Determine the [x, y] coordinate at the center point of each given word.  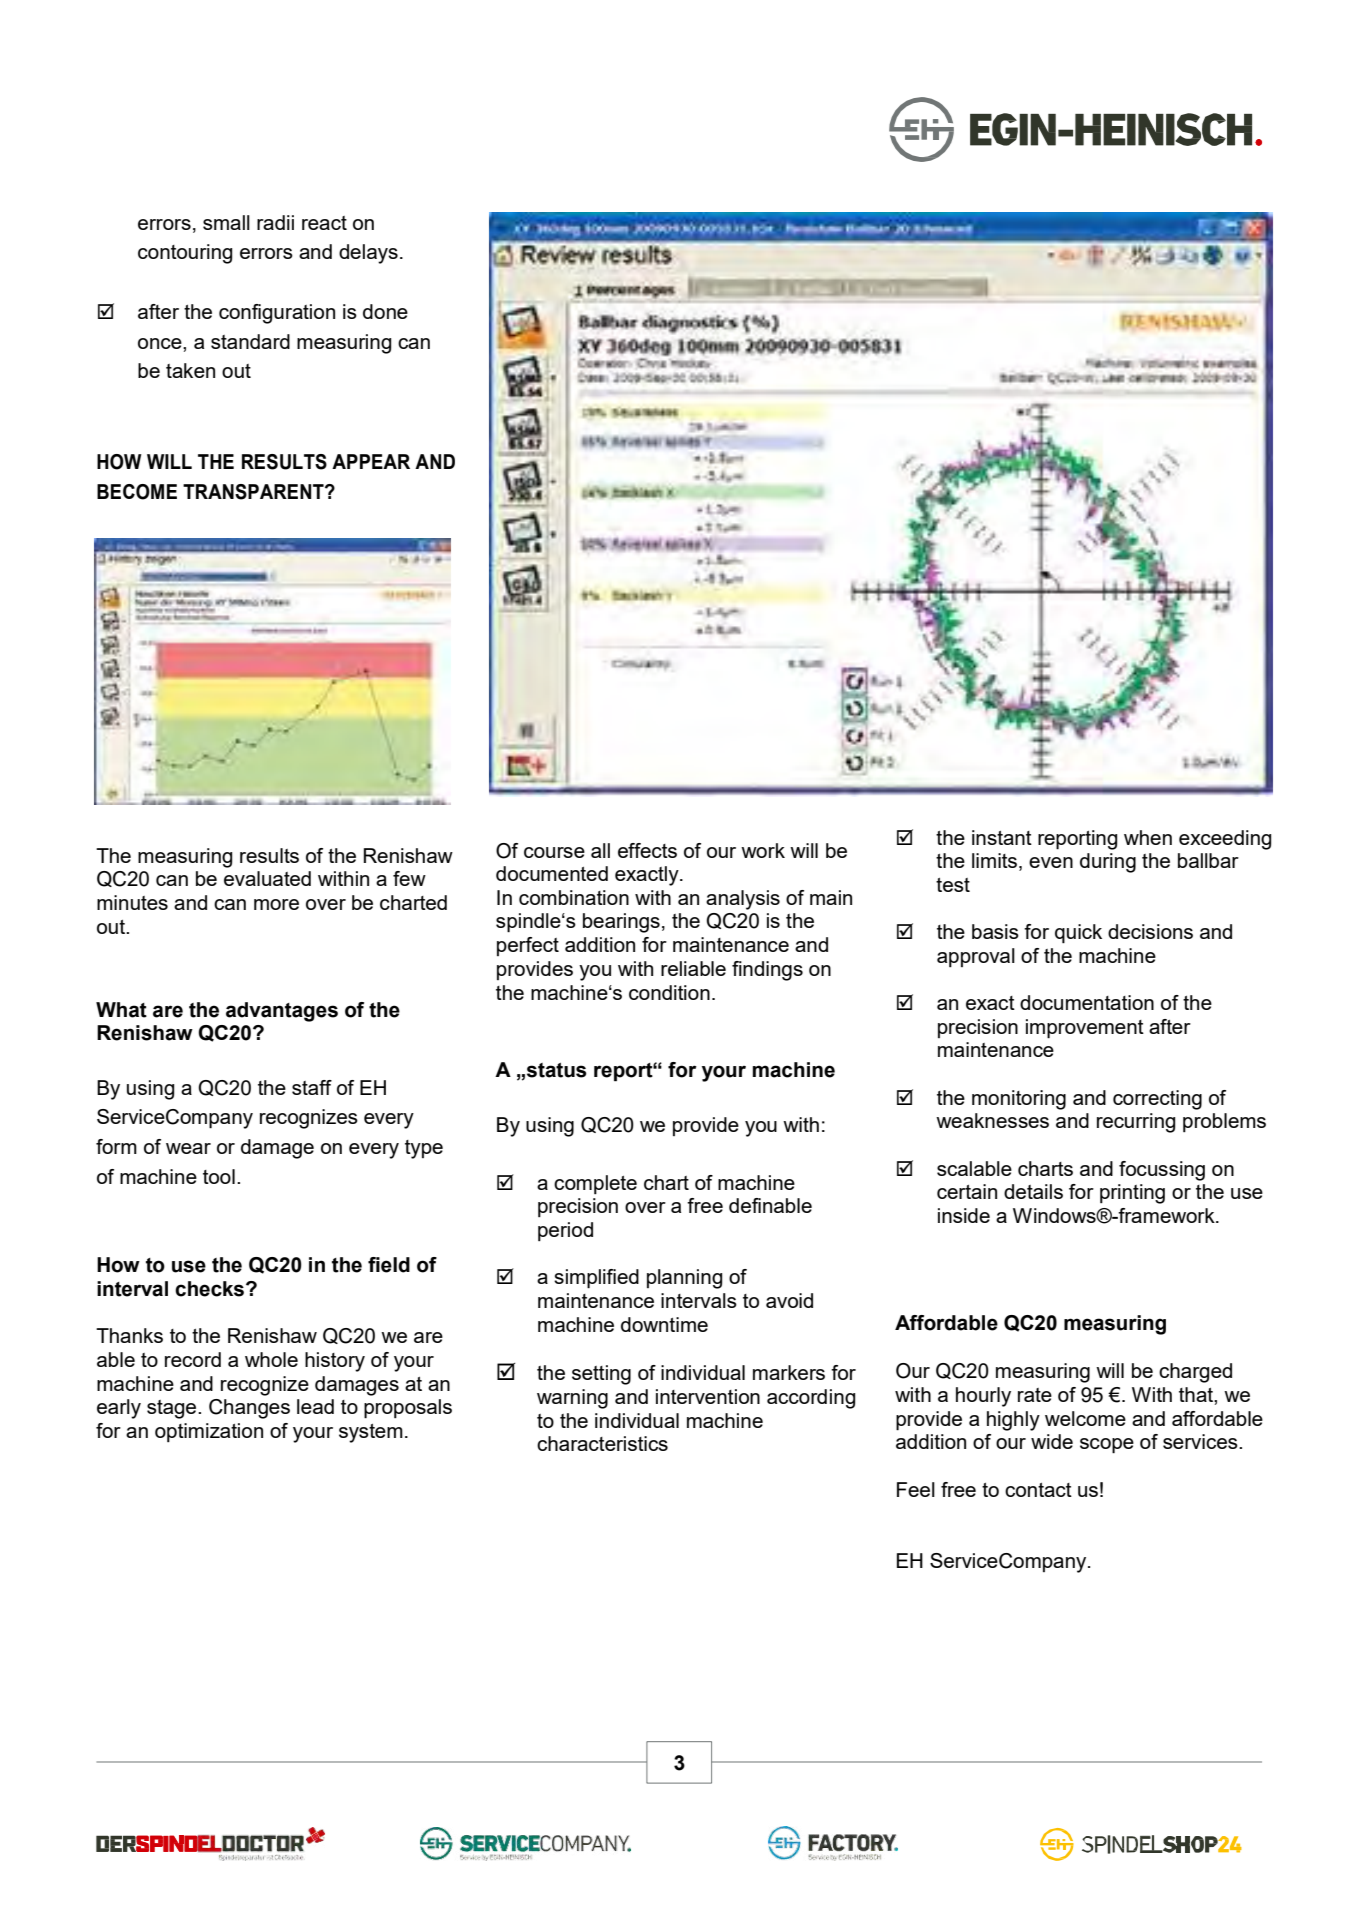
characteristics [602, 1443]
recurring [1136, 1123]
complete [595, 1184]
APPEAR [371, 461]
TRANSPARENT [254, 492]
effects [647, 850]
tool [219, 1176]
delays [368, 254]
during [1108, 863]
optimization [209, 1432]
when [1148, 837]
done [385, 311]
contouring [185, 254]
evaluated [267, 878]
